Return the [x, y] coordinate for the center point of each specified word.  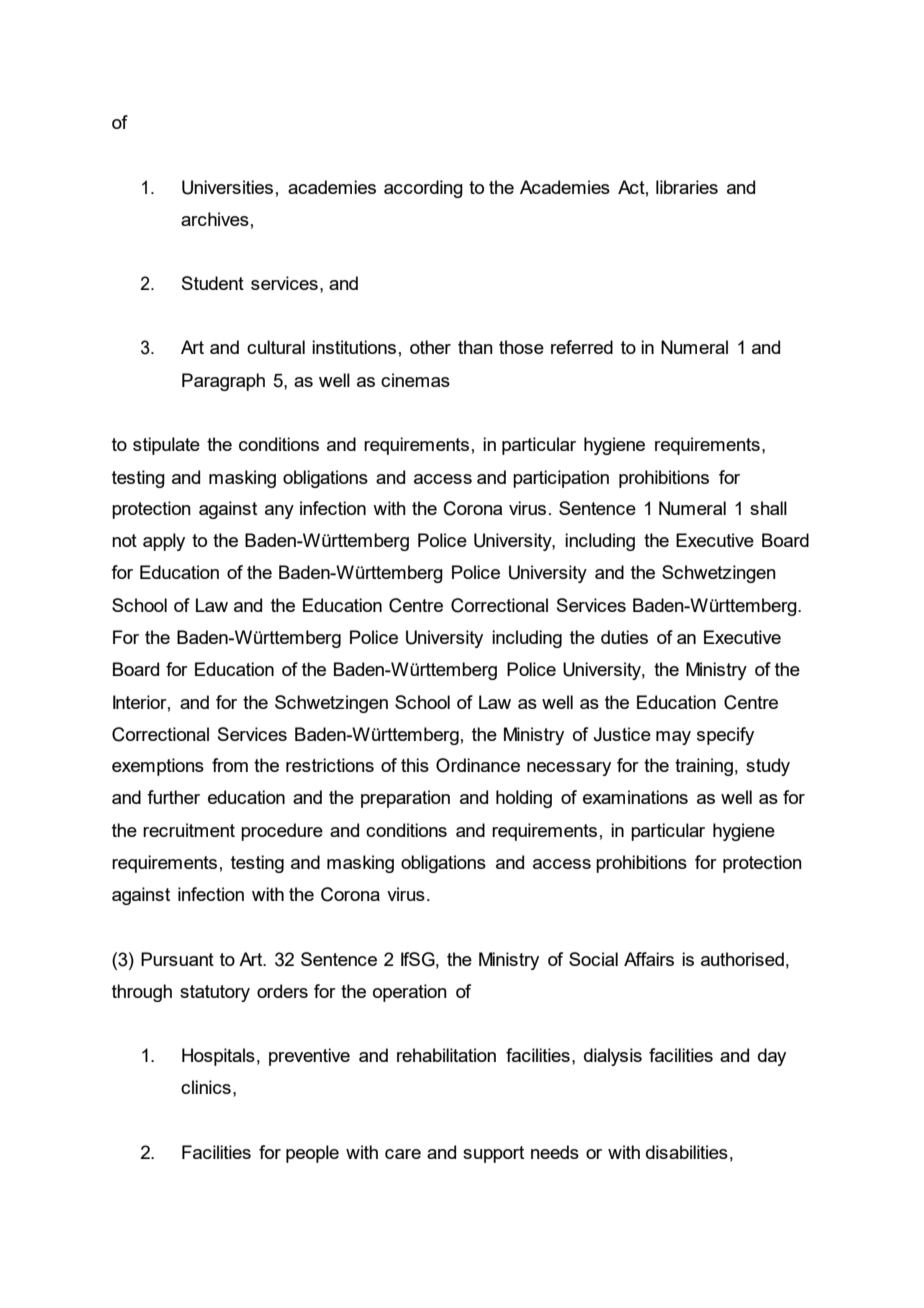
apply [164, 542]
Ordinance [478, 765]
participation [561, 479]
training [704, 767]
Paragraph [223, 382]
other [430, 347]
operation [410, 993]
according [423, 189]
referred [582, 347]
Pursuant [177, 959]
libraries [687, 187]
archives [215, 219]
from [230, 765]
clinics [206, 1087]
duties [624, 637]
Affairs [649, 959]
